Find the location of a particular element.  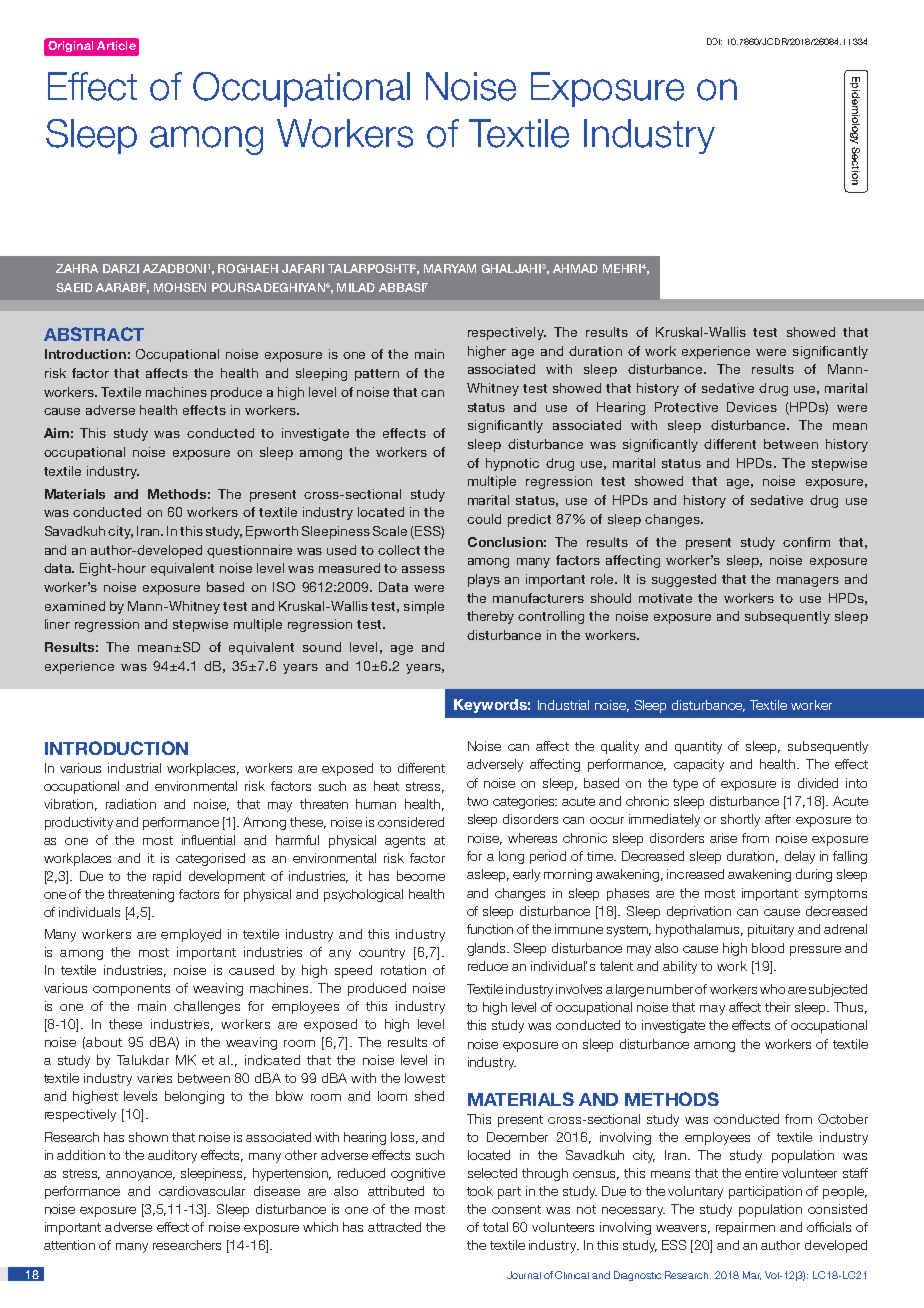

thereby is located at coordinates (490, 617).
